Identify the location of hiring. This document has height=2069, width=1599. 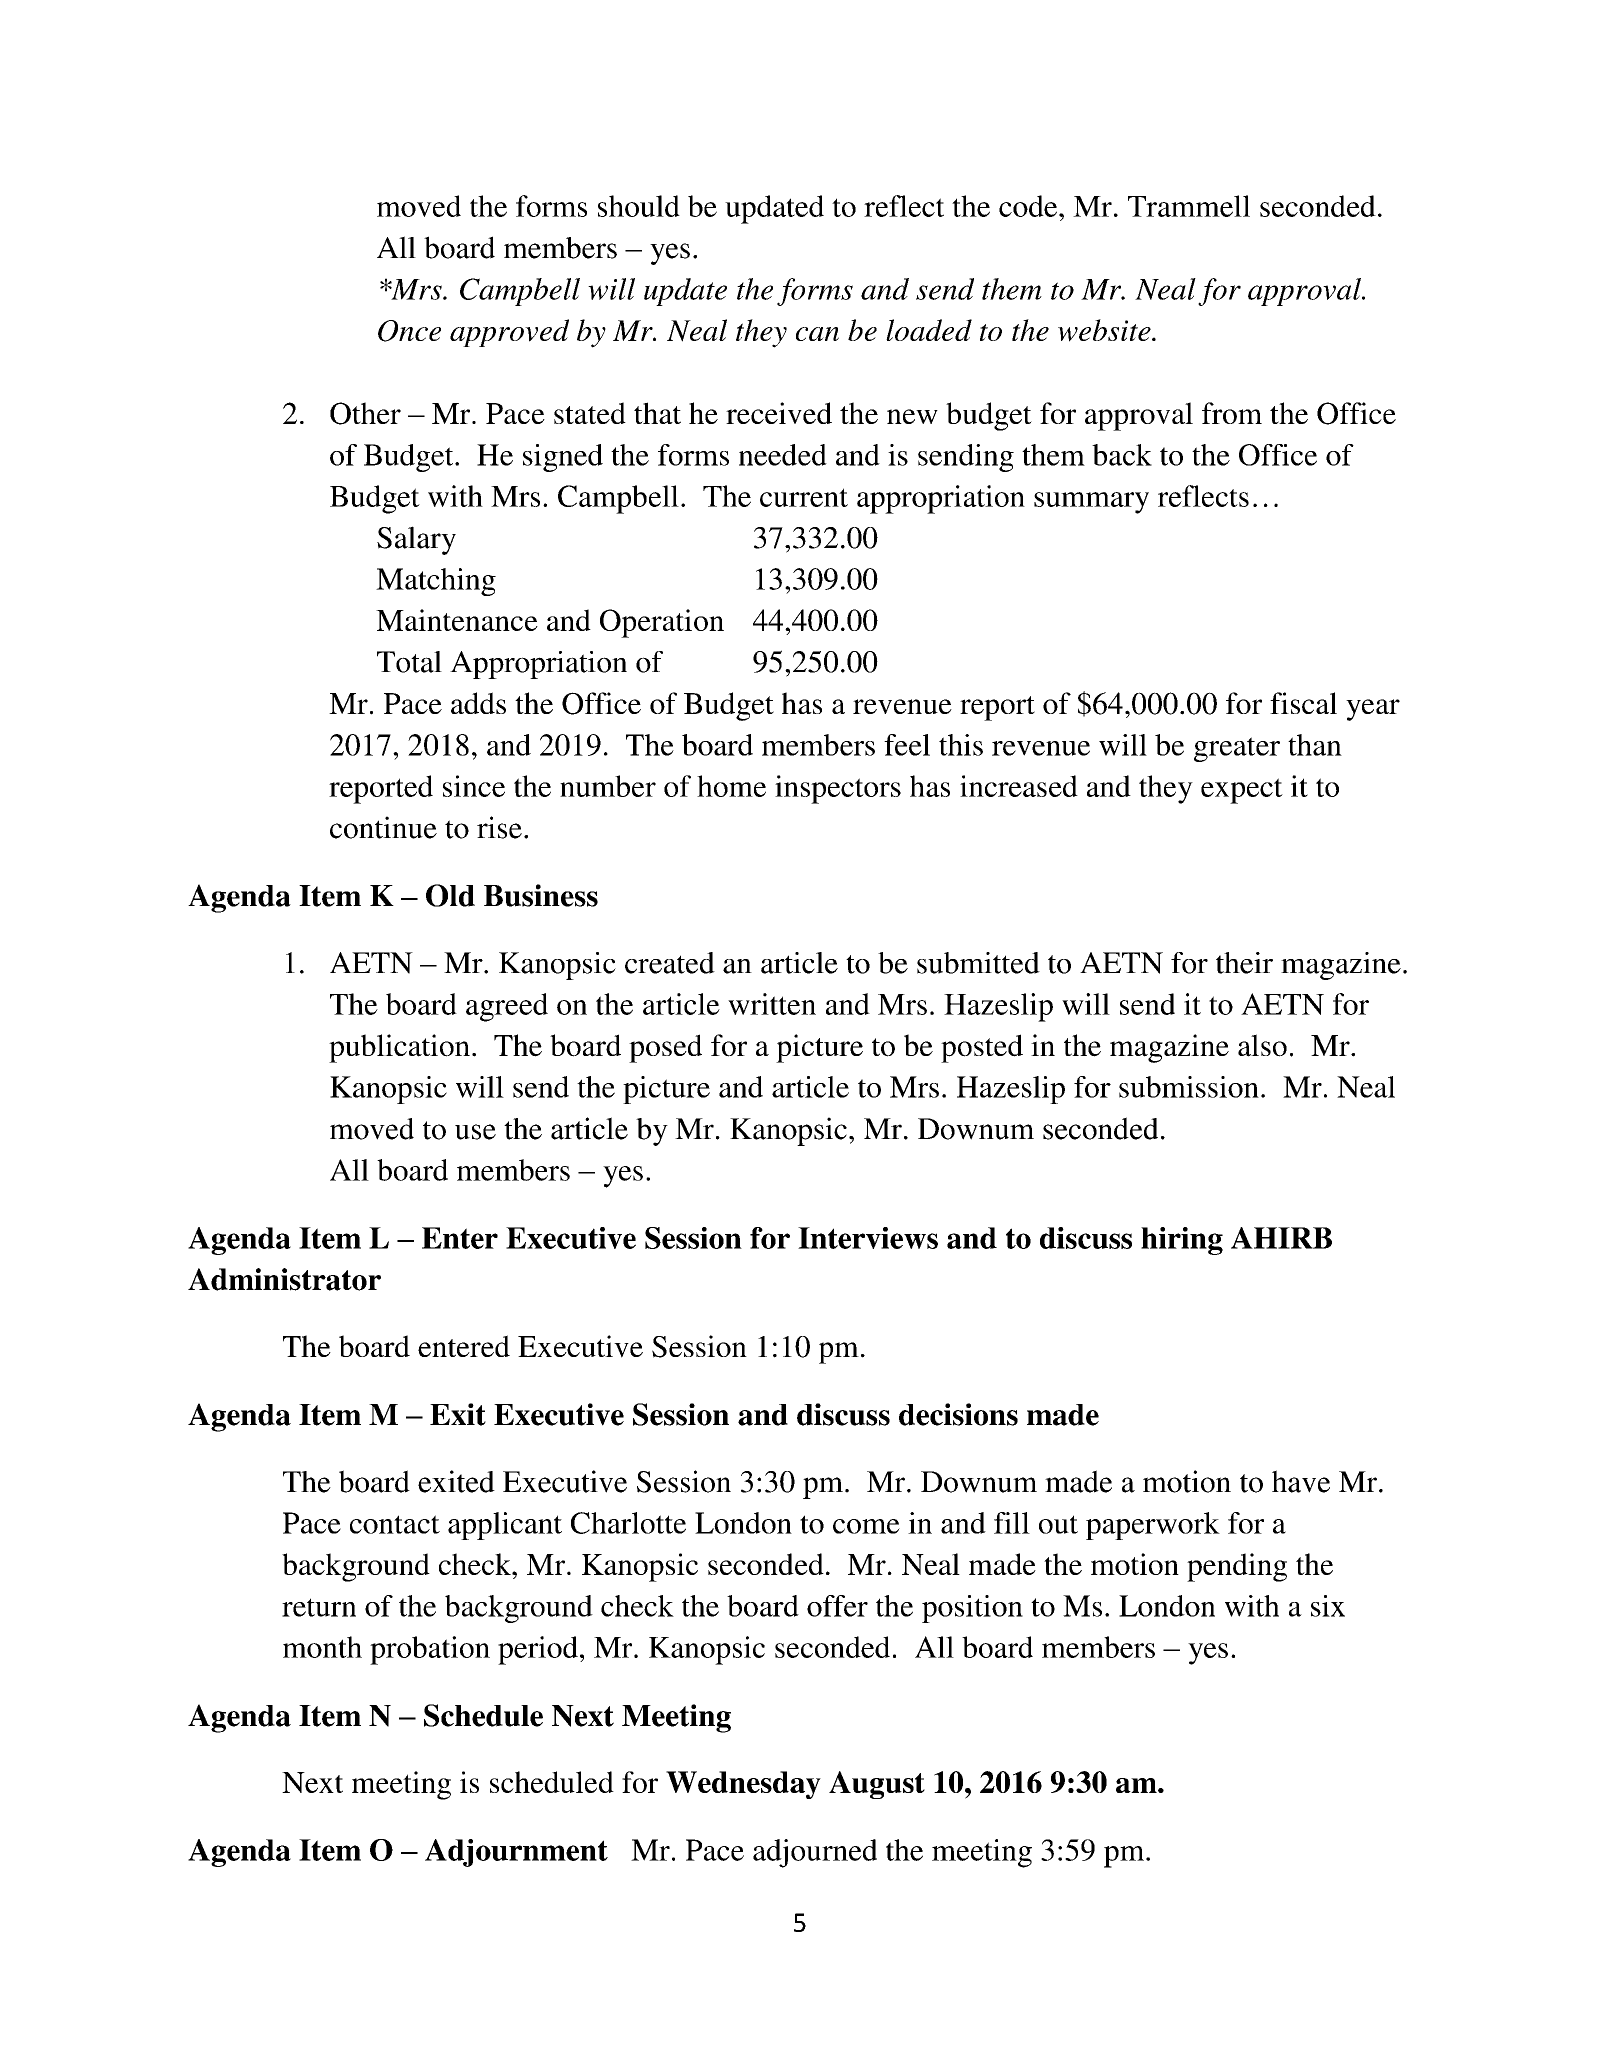
(1182, 1241).
